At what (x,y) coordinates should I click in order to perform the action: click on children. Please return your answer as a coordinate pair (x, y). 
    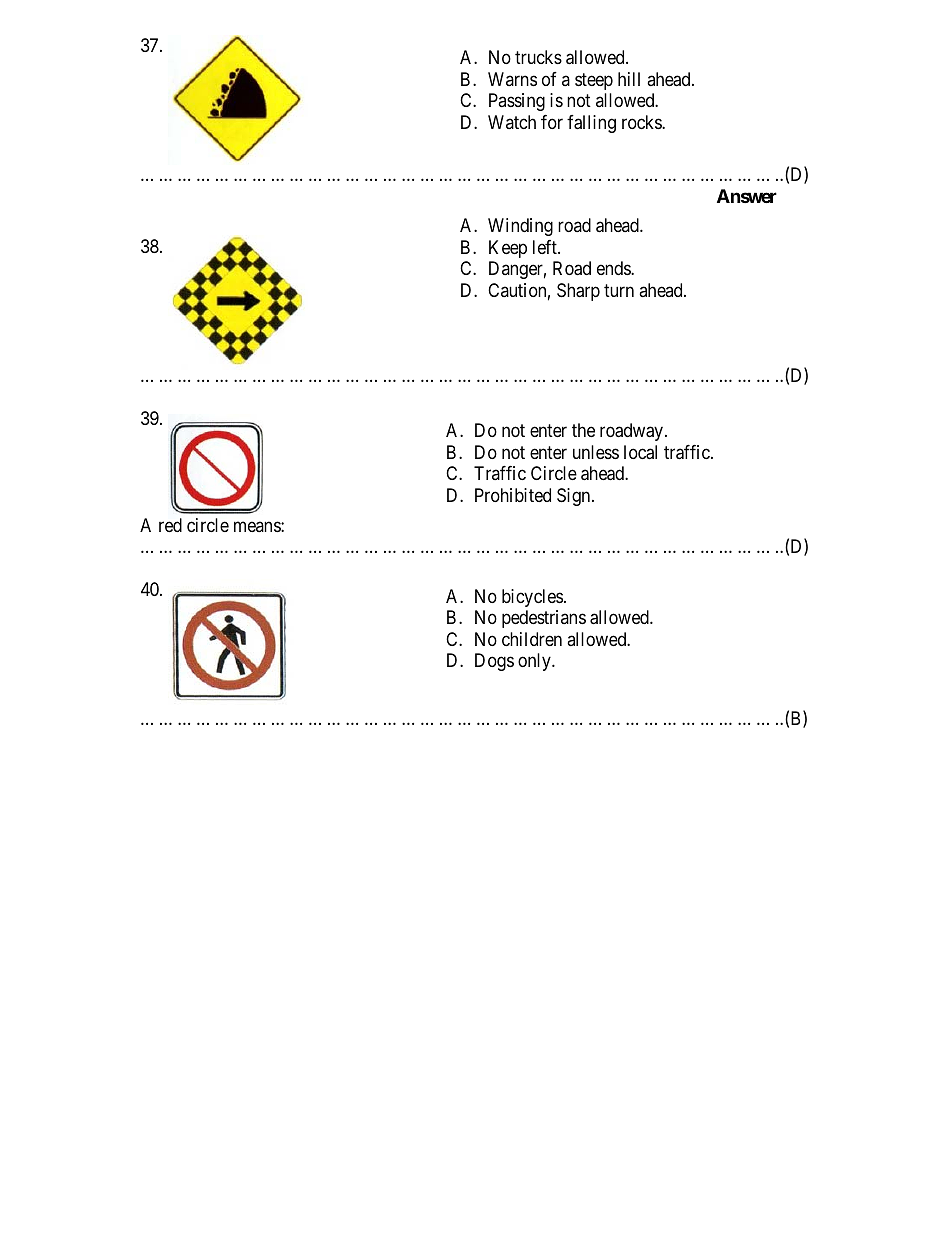
    Looking at the image, I should click on (532, 639).
